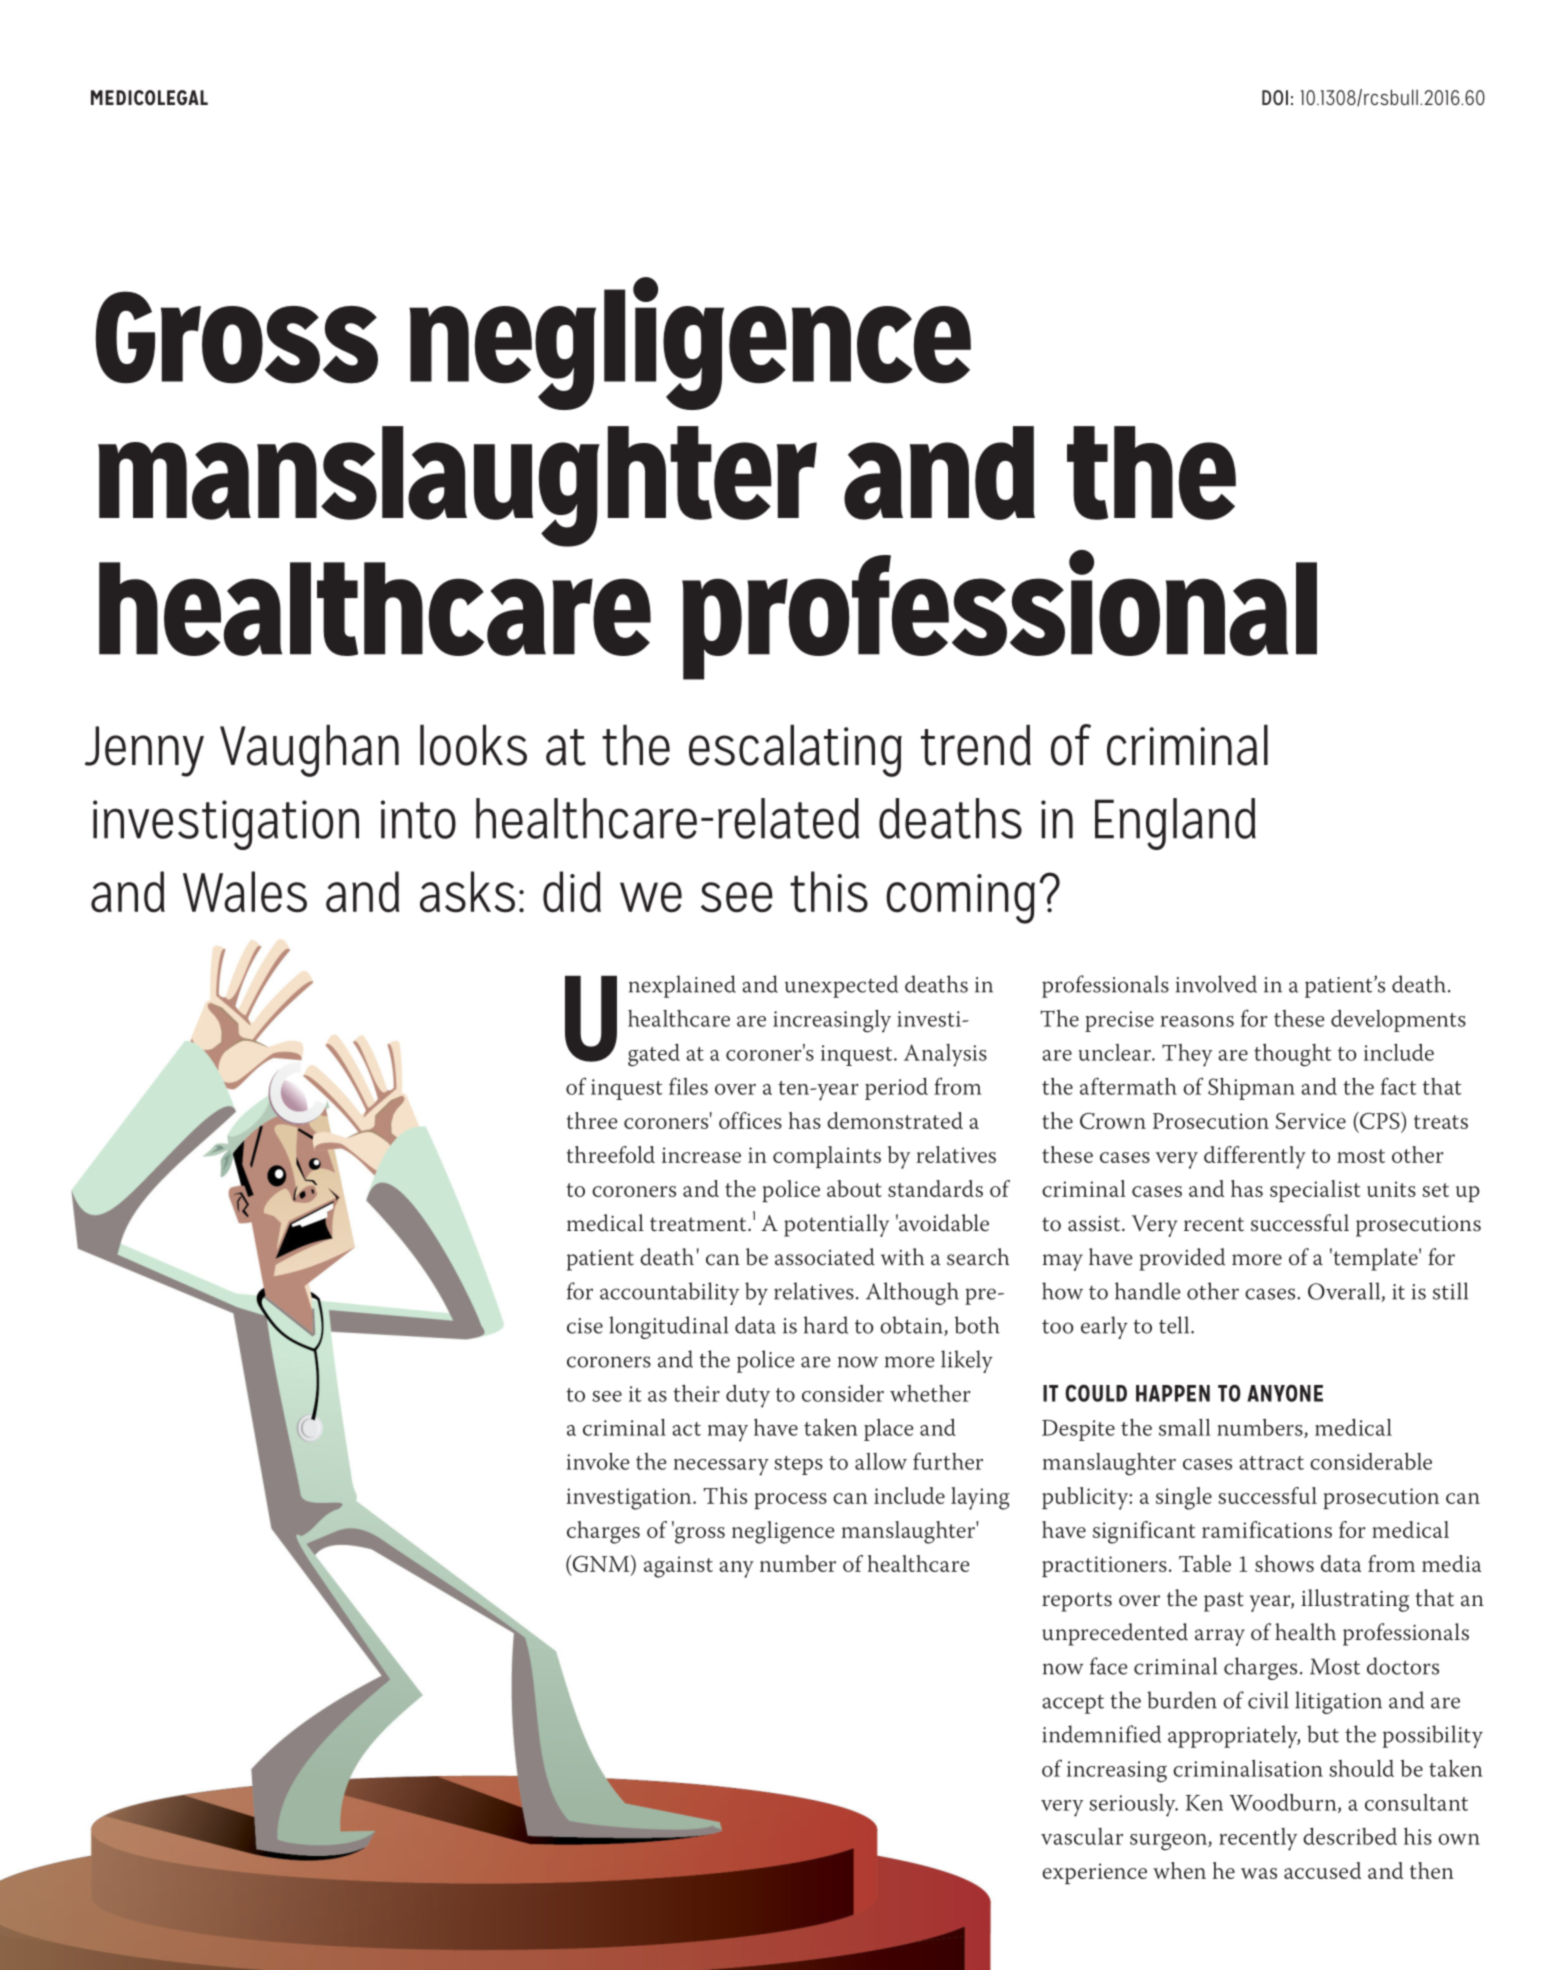  I want to click on accountability, so click(669, 1293).
